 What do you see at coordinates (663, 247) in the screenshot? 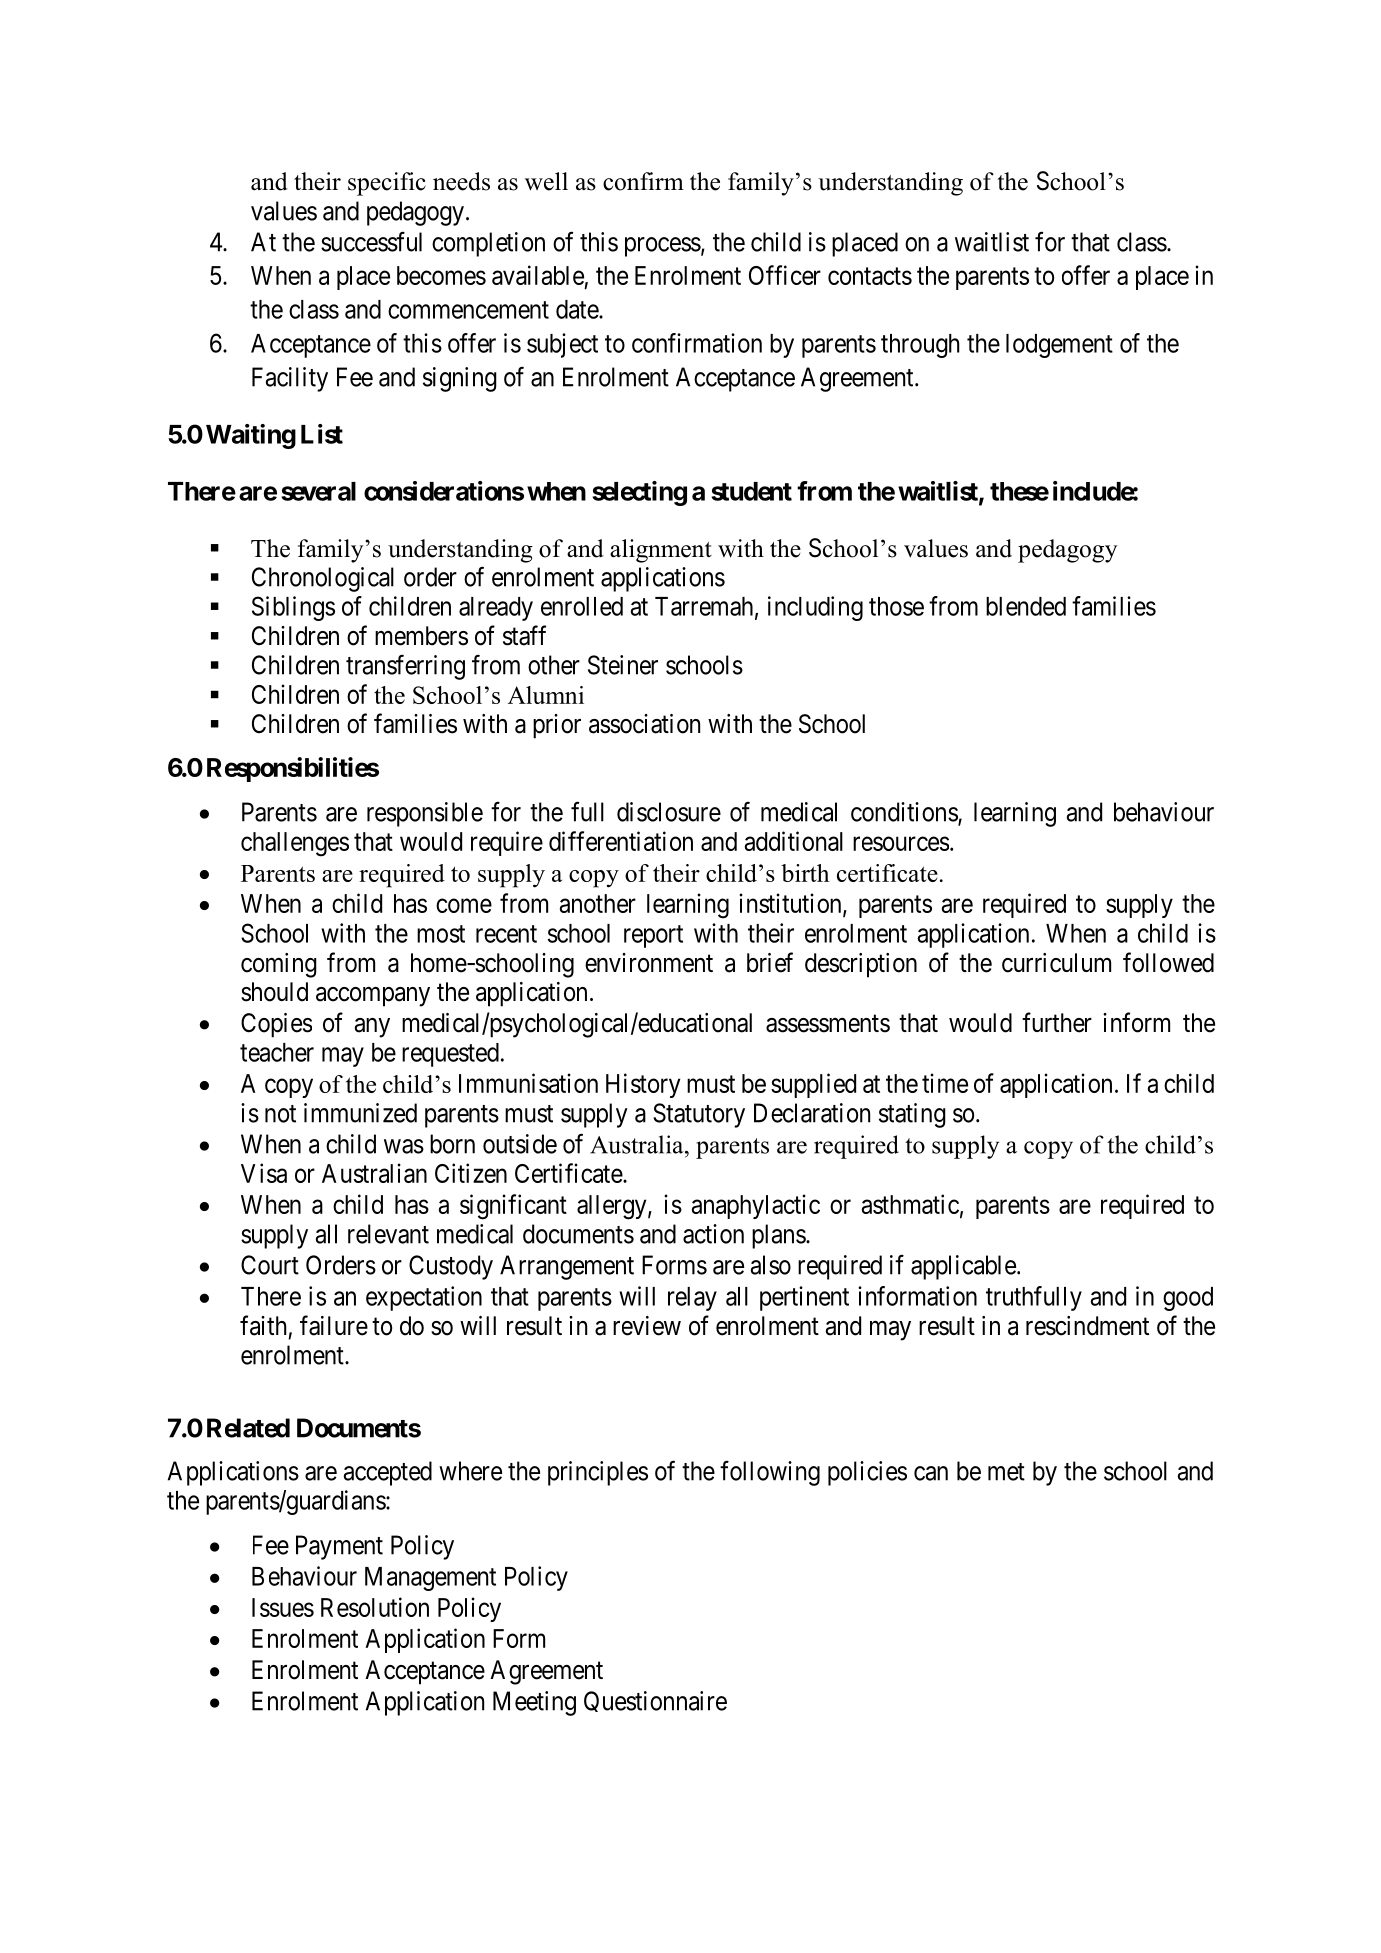
I see `process` at bounding box center [663, 247].
